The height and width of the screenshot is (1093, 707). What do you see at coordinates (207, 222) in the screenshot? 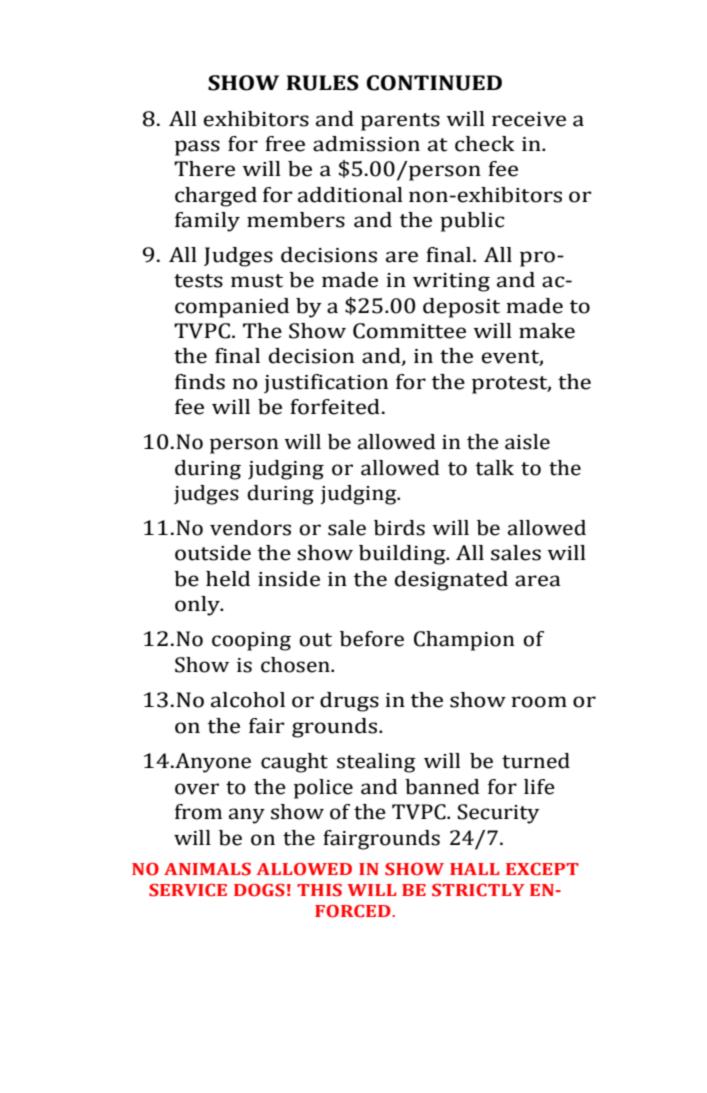
I see `family` at bounding box center [207, 222].
